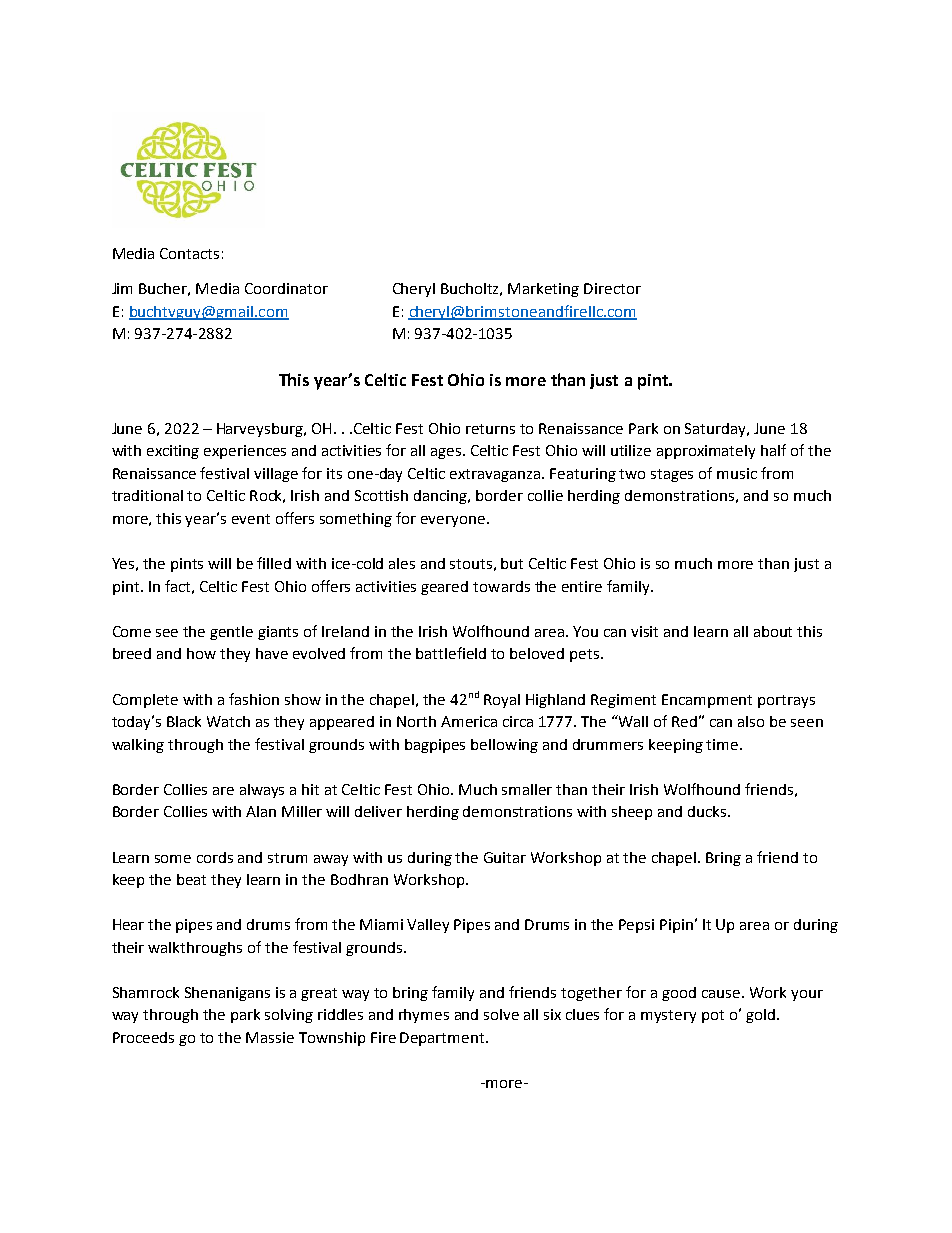  Describe the element at coordinates (707, 701) in the image. I see `Encampment` at that location.
